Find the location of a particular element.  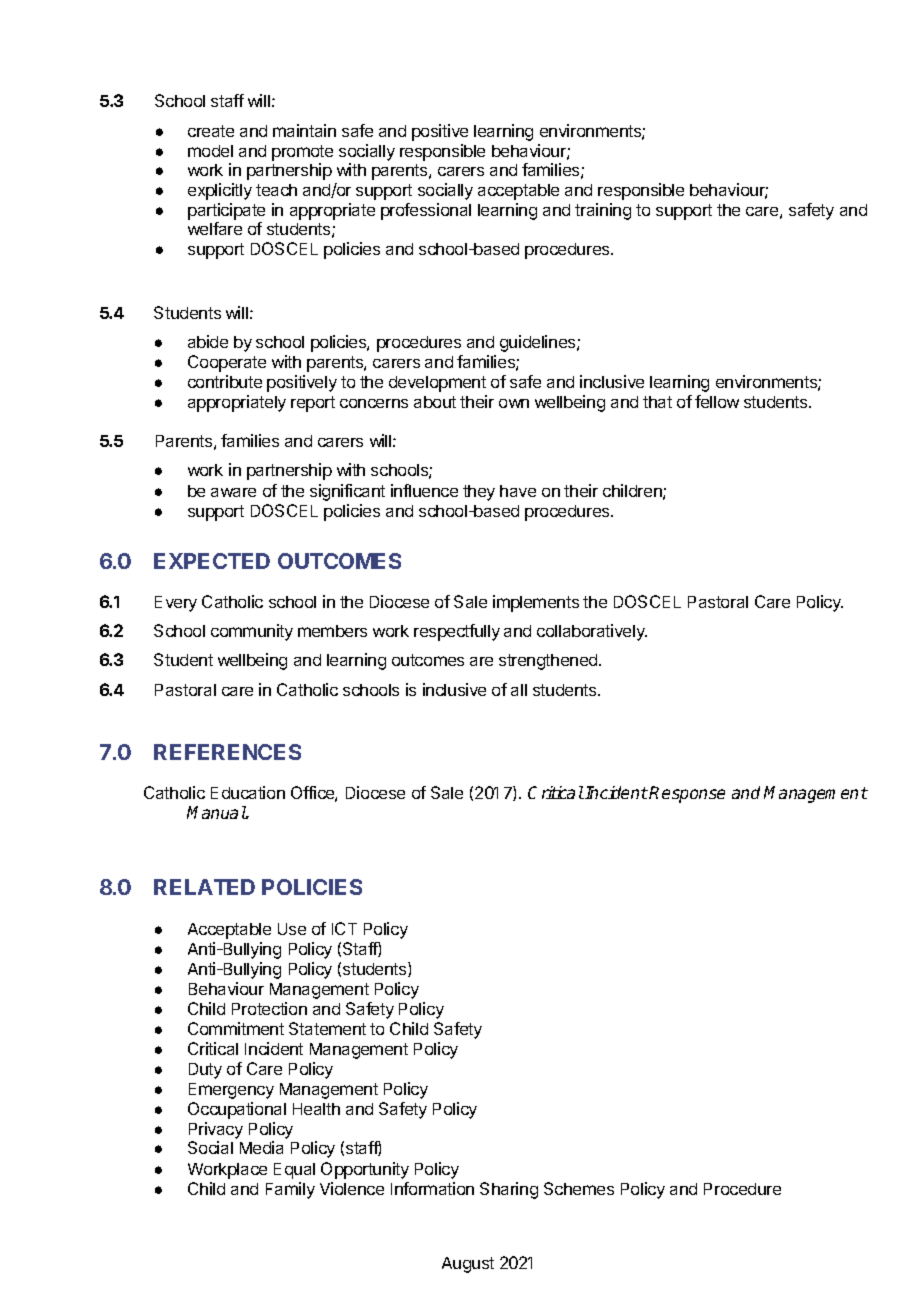

influence is located at coordinates (424, 490).
